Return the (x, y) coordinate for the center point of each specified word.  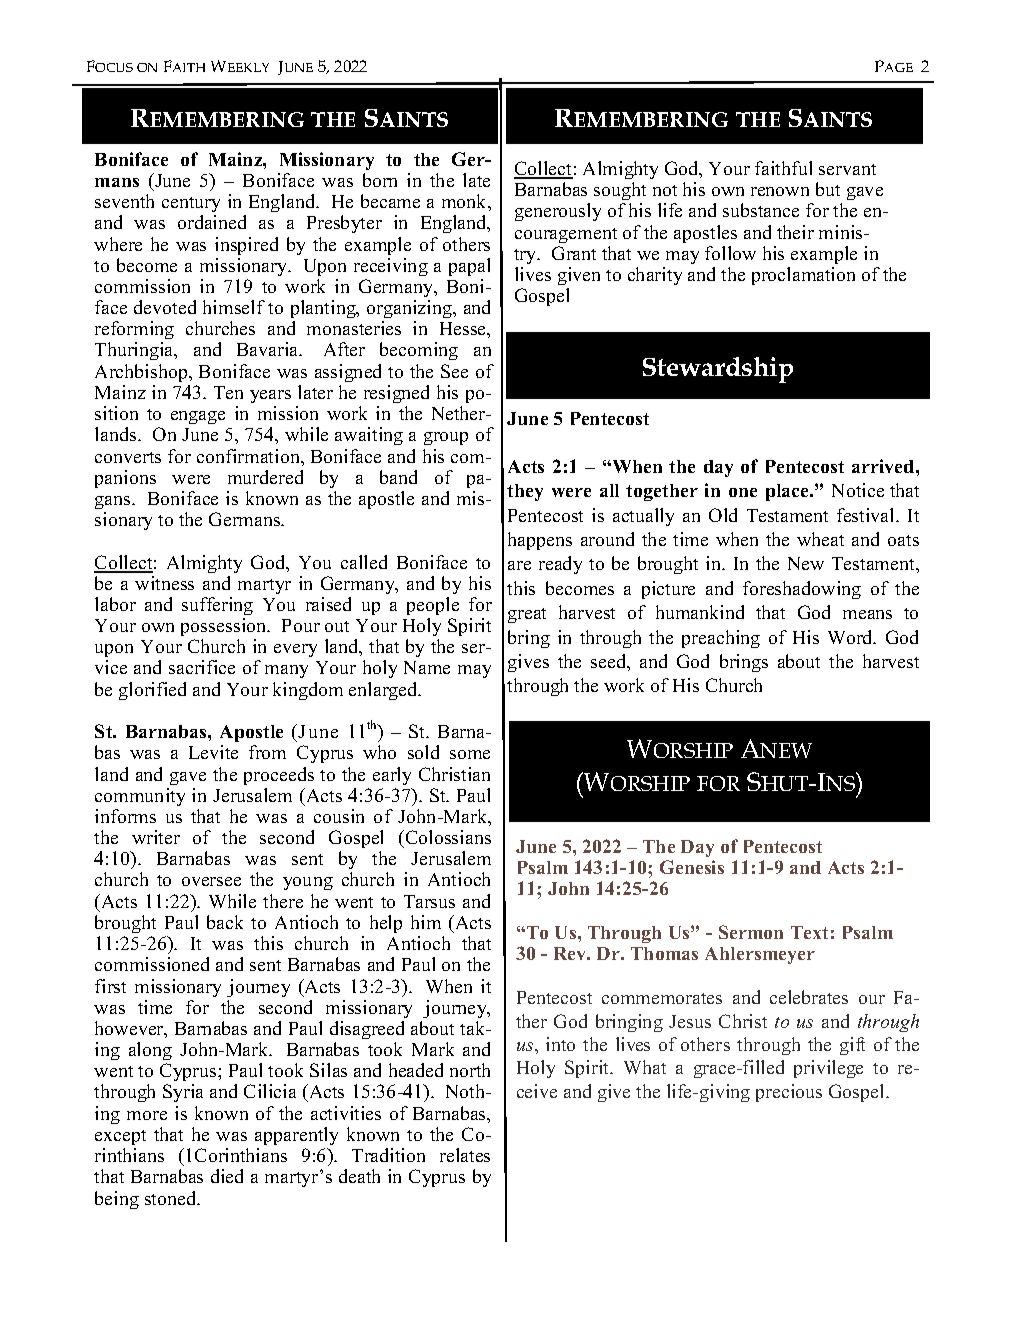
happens (540, 541)
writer (156, 837)
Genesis (692, 867)
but (828, 189)
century (191, 204)
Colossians (447, 837)
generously (558, 212)
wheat (820, 539)
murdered (265, 477)
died (227, 1176)
